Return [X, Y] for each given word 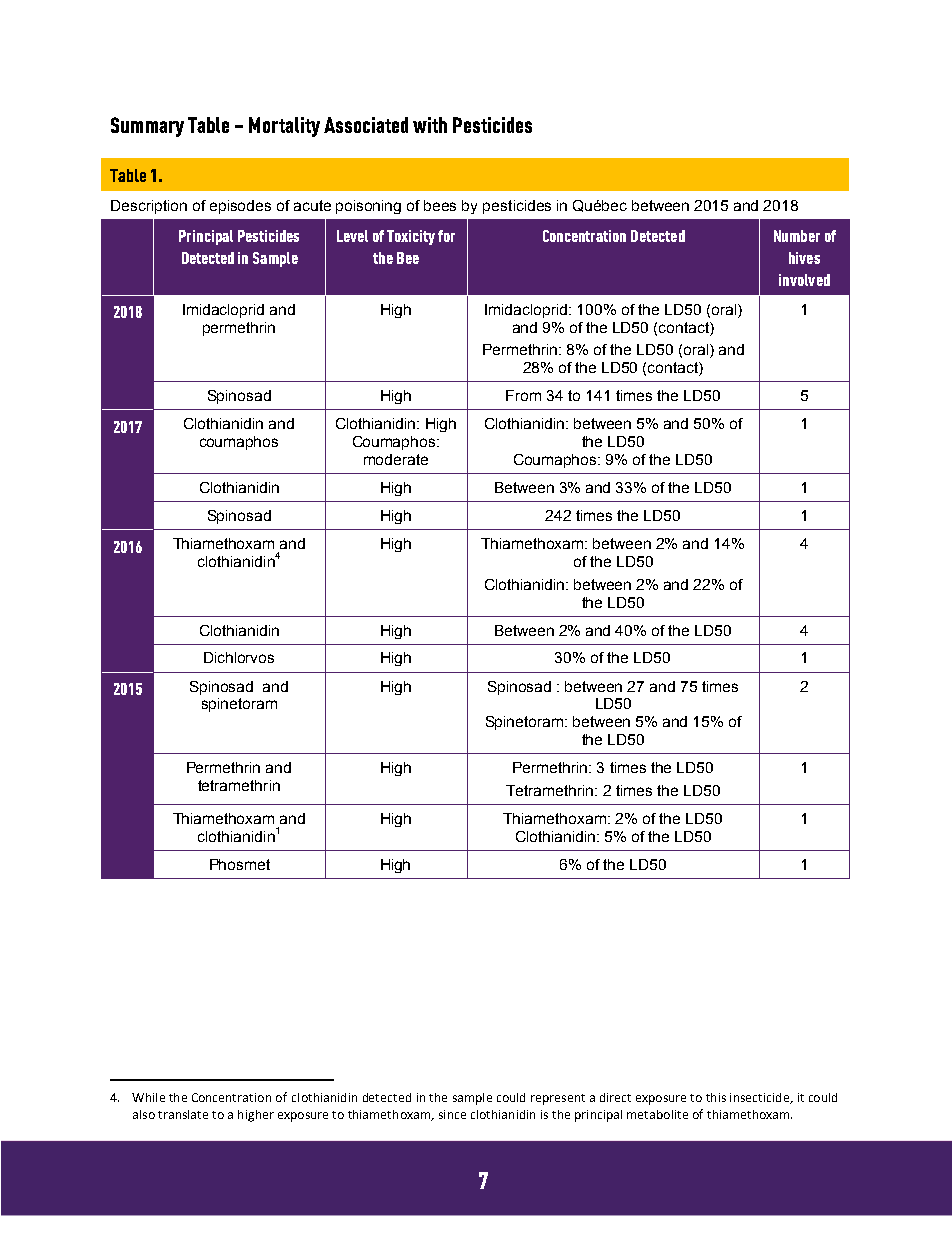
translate [183, 1114]
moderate [396, 459]
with [430, 125]
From [523, 395]
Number [797, 236]
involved [804, 280]
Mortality [284, 127]
